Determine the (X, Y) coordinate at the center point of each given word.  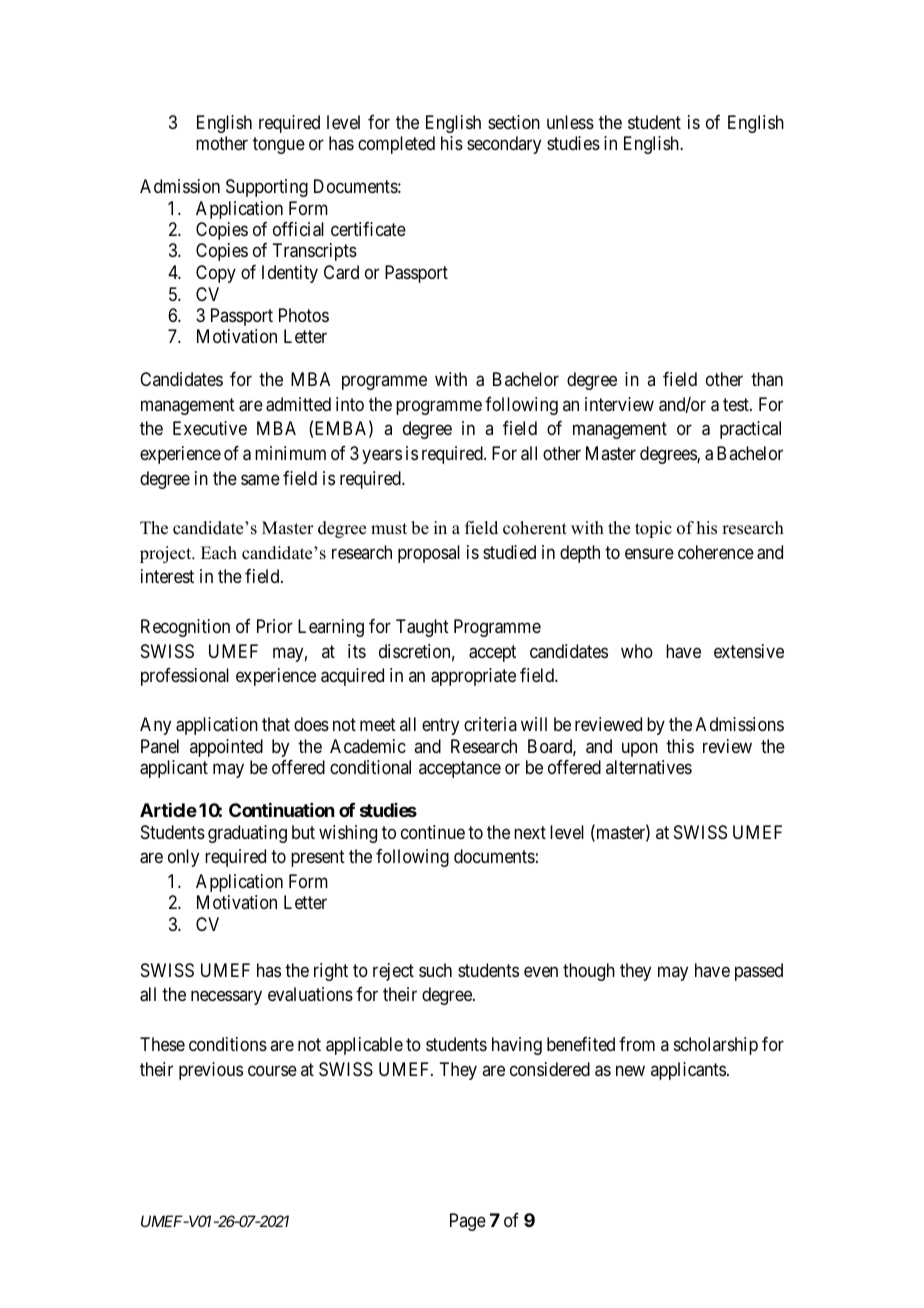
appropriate (473, 677)
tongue (279, 145)
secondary (504, 145)
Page (468, 1222)
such (435, 970)
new (630, 1070)
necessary (226, 998)
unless (570, 122)
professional (185, 677)
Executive (210, 428)
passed (759, 972)
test (737, 404)
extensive (749, 651)
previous (211, 1071)
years (382, 457)
